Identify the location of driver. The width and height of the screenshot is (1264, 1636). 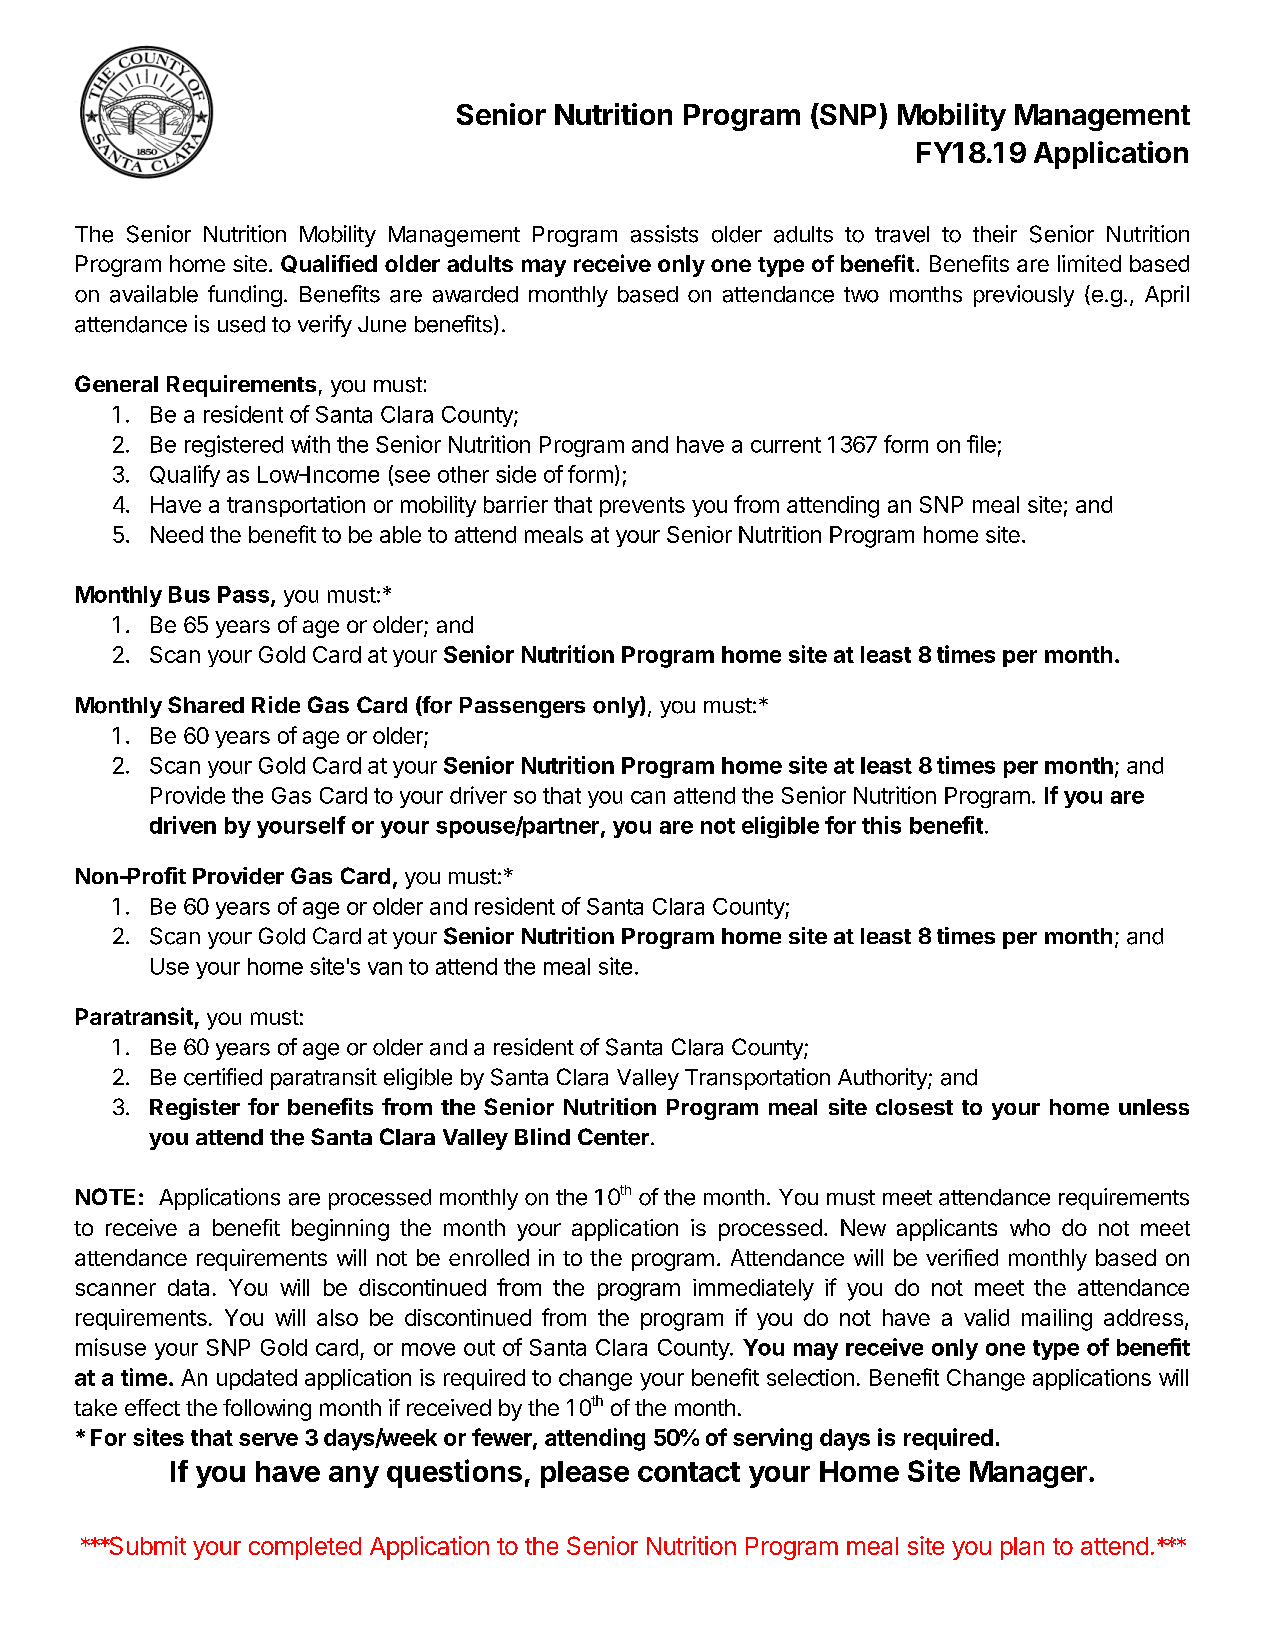
(478, 795).
